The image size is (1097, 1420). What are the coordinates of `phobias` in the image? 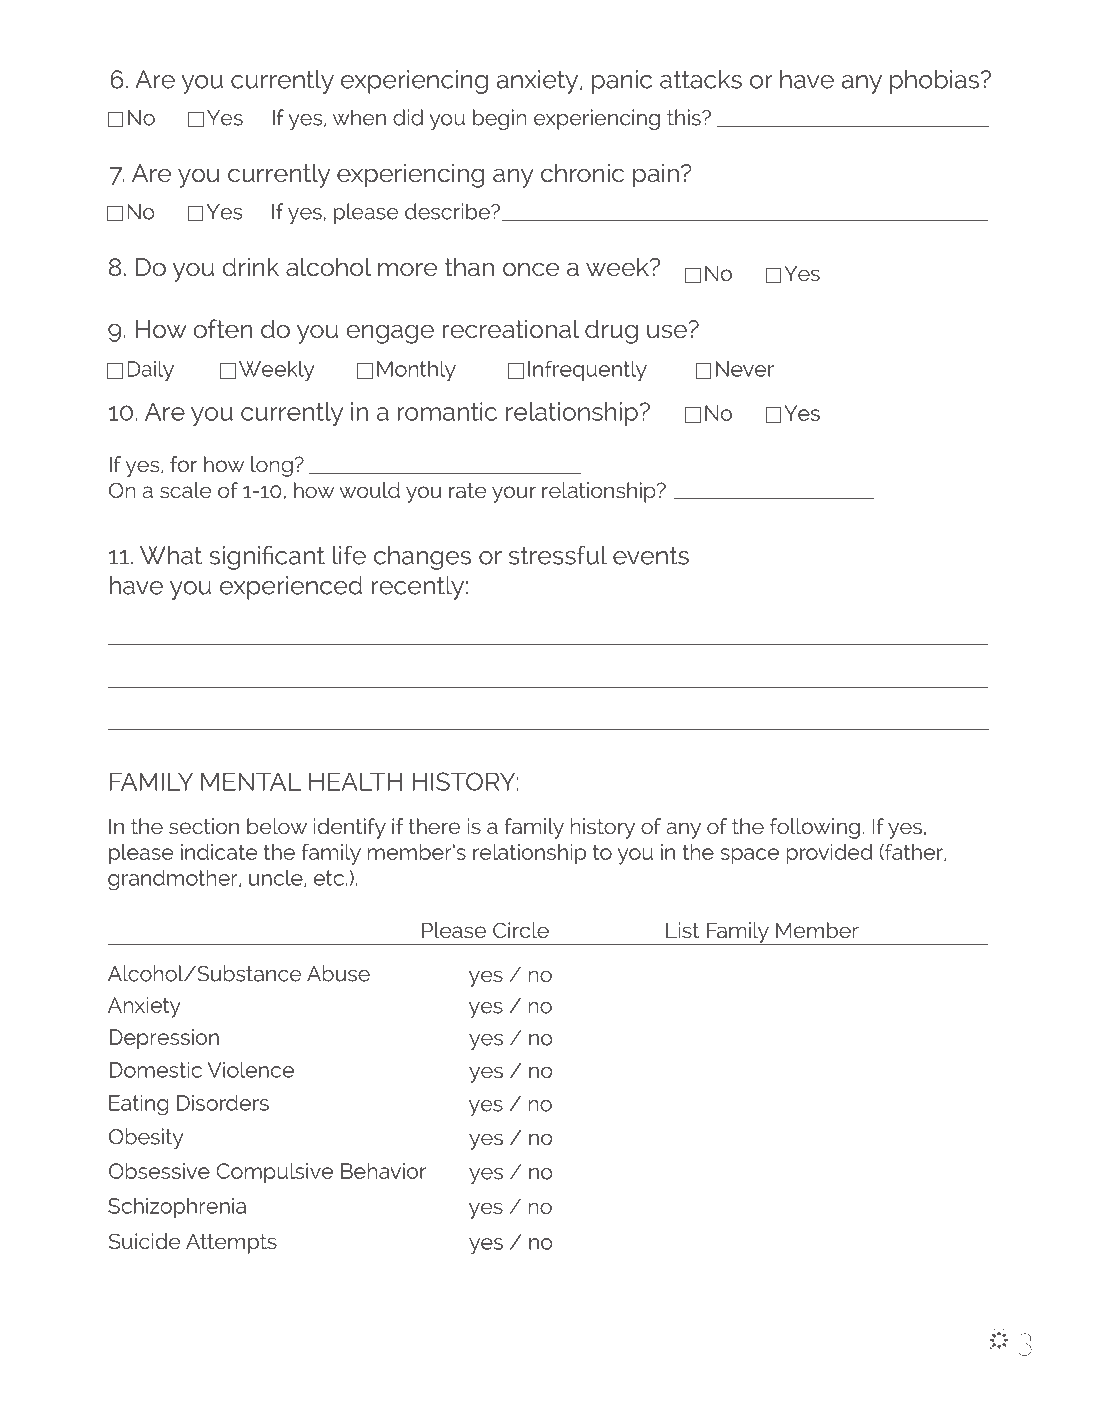 It's located at (936, 82).
